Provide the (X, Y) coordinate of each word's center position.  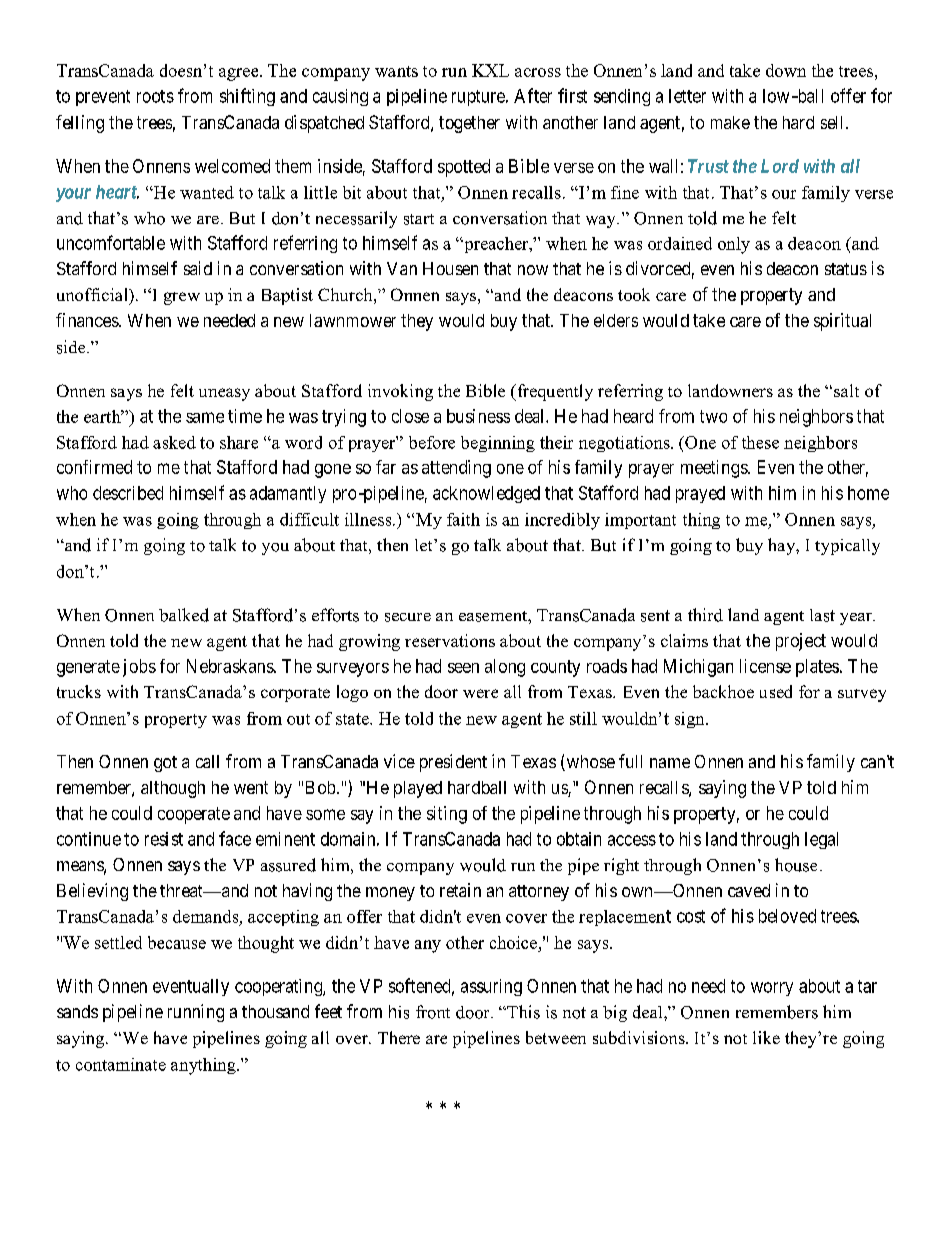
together (469, 124)
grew (182, 298)
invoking (400, 392)
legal (821, 840)
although (173, 789)
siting (447, 815)
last (822, 615)
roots (155, 96)
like (766, 1037)
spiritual (842, 322)
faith (463, 519)
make (730, 122)
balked (184, 615)
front (433, 1012)
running (196, 1013)
